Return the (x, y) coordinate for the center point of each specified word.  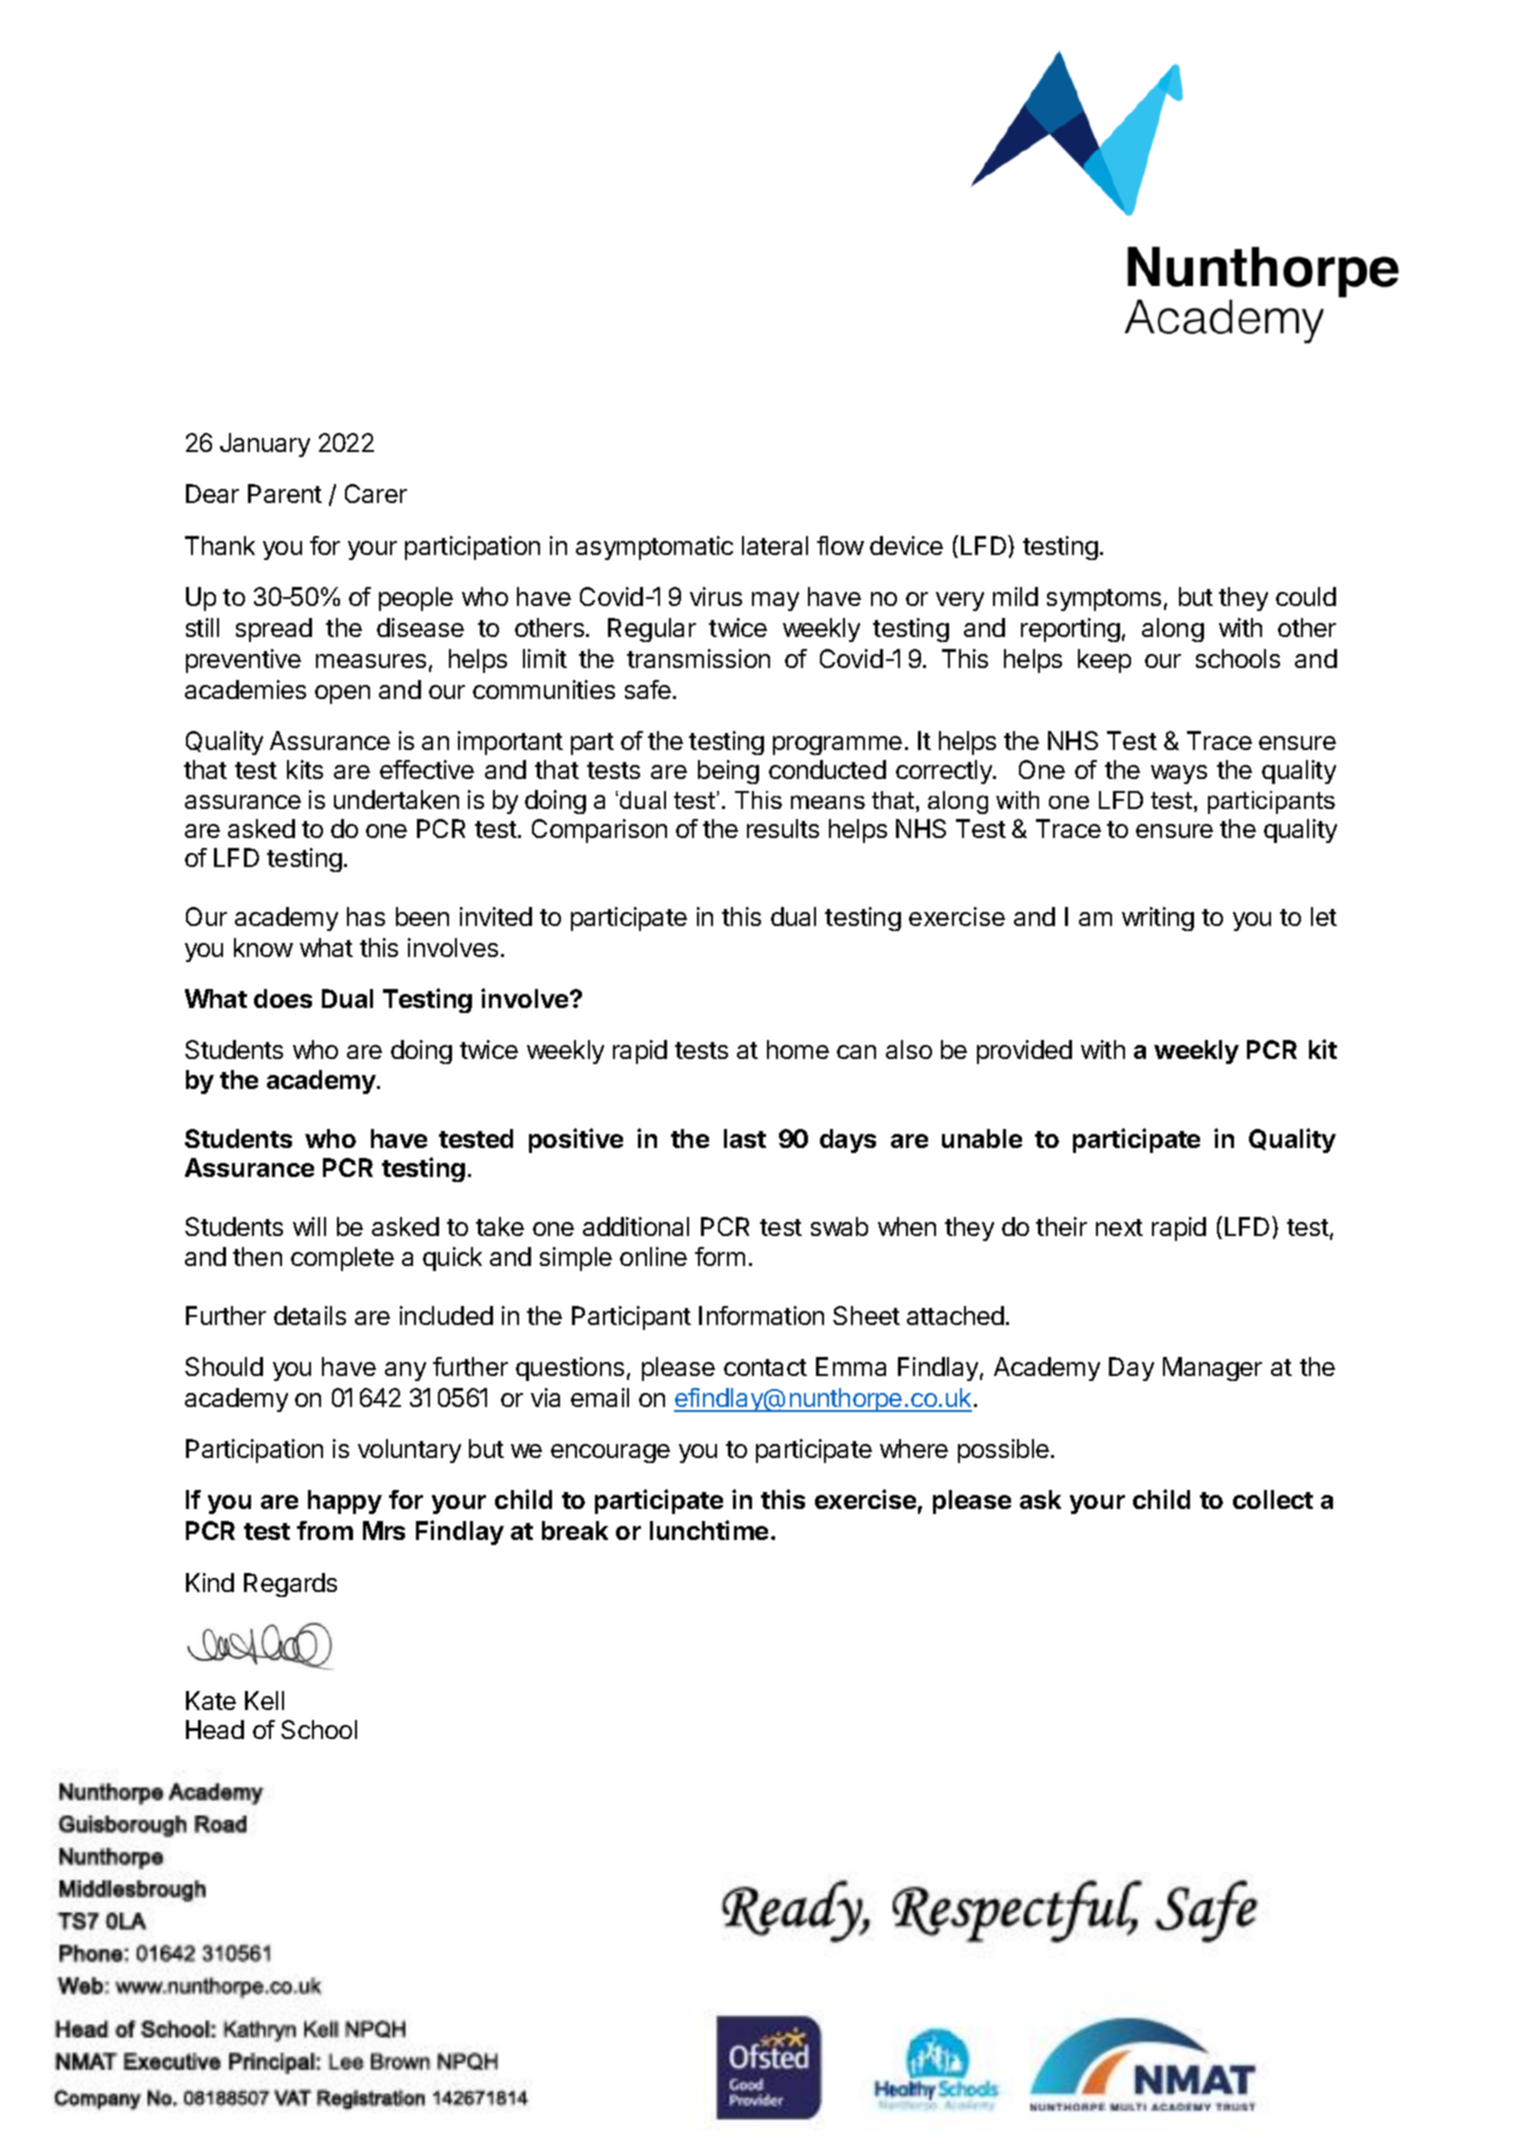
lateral (775, 545)
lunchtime (709, 1530)
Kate (211, 1700)
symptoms (1104, 600)
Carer (376, 493)
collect (1273, 1499)
